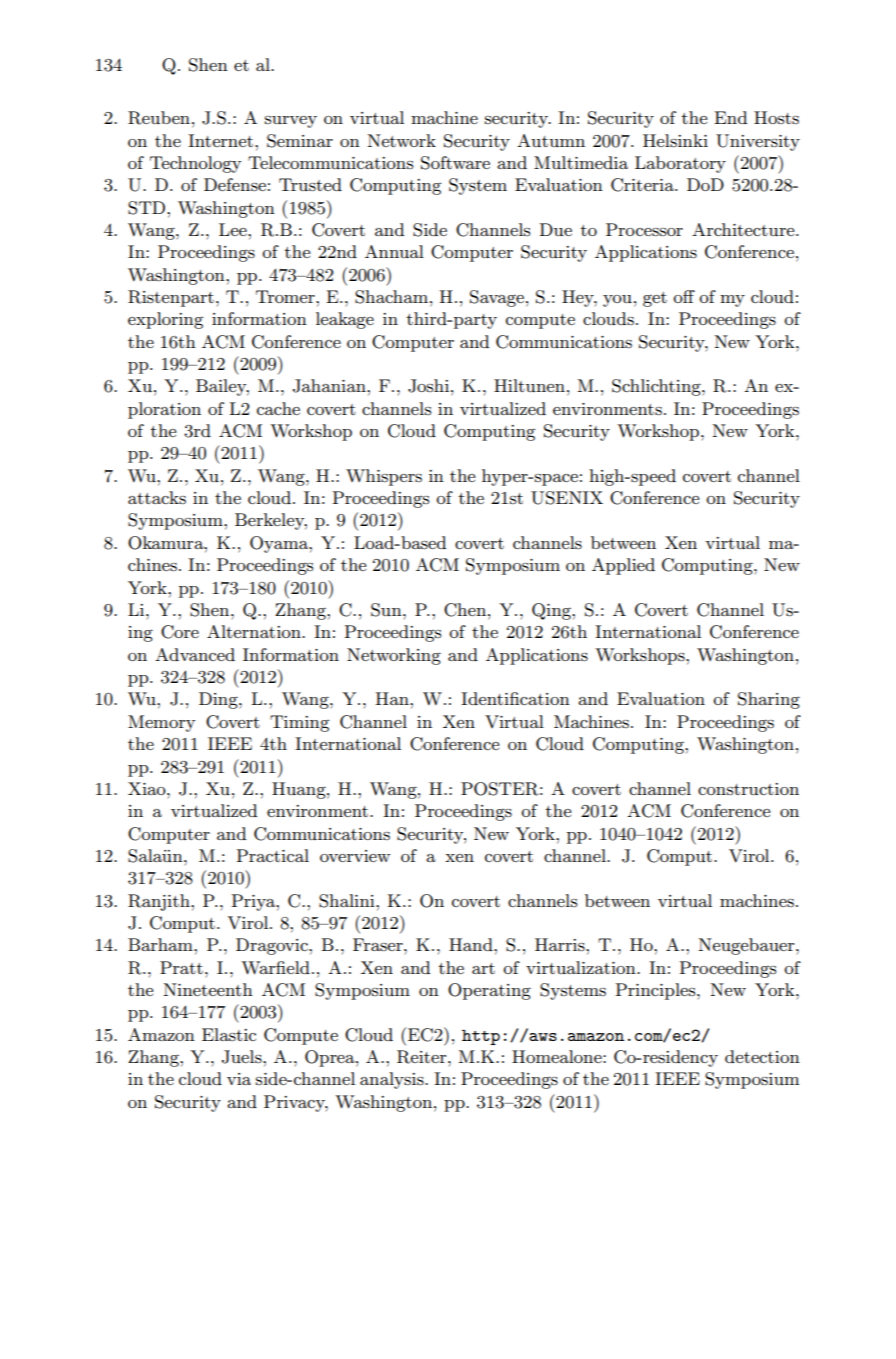 This document has width=896, height=1359. Describe the element at coordinates (387, 610) in the document. I see `Sun` at that location.
